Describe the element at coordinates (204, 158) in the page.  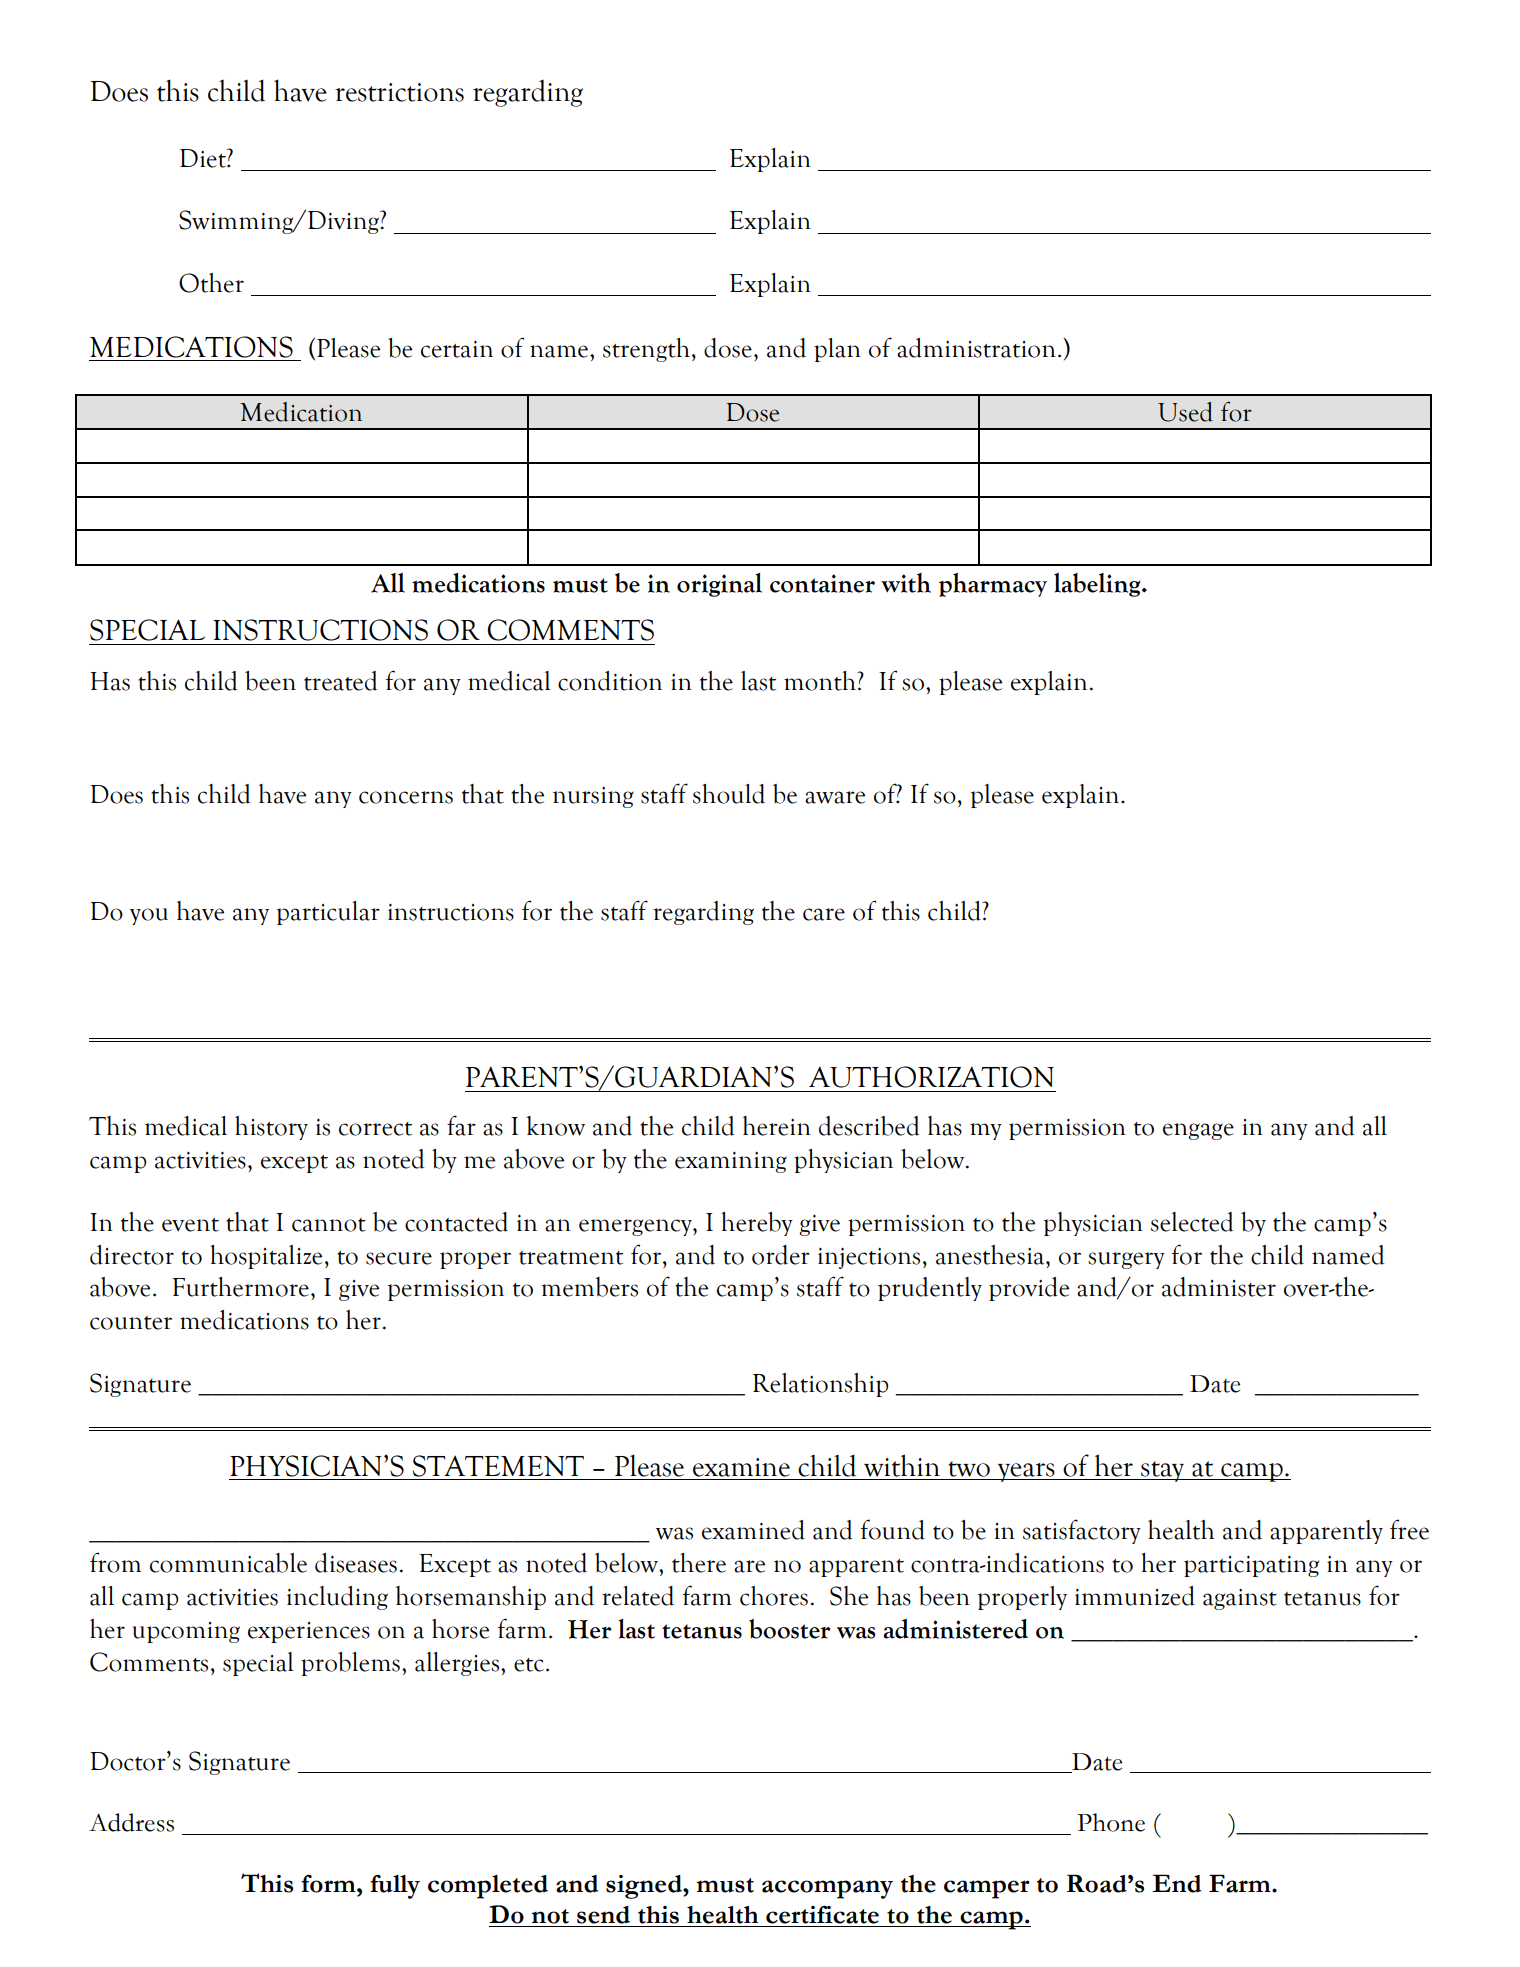
I see `Diet` at that location.
